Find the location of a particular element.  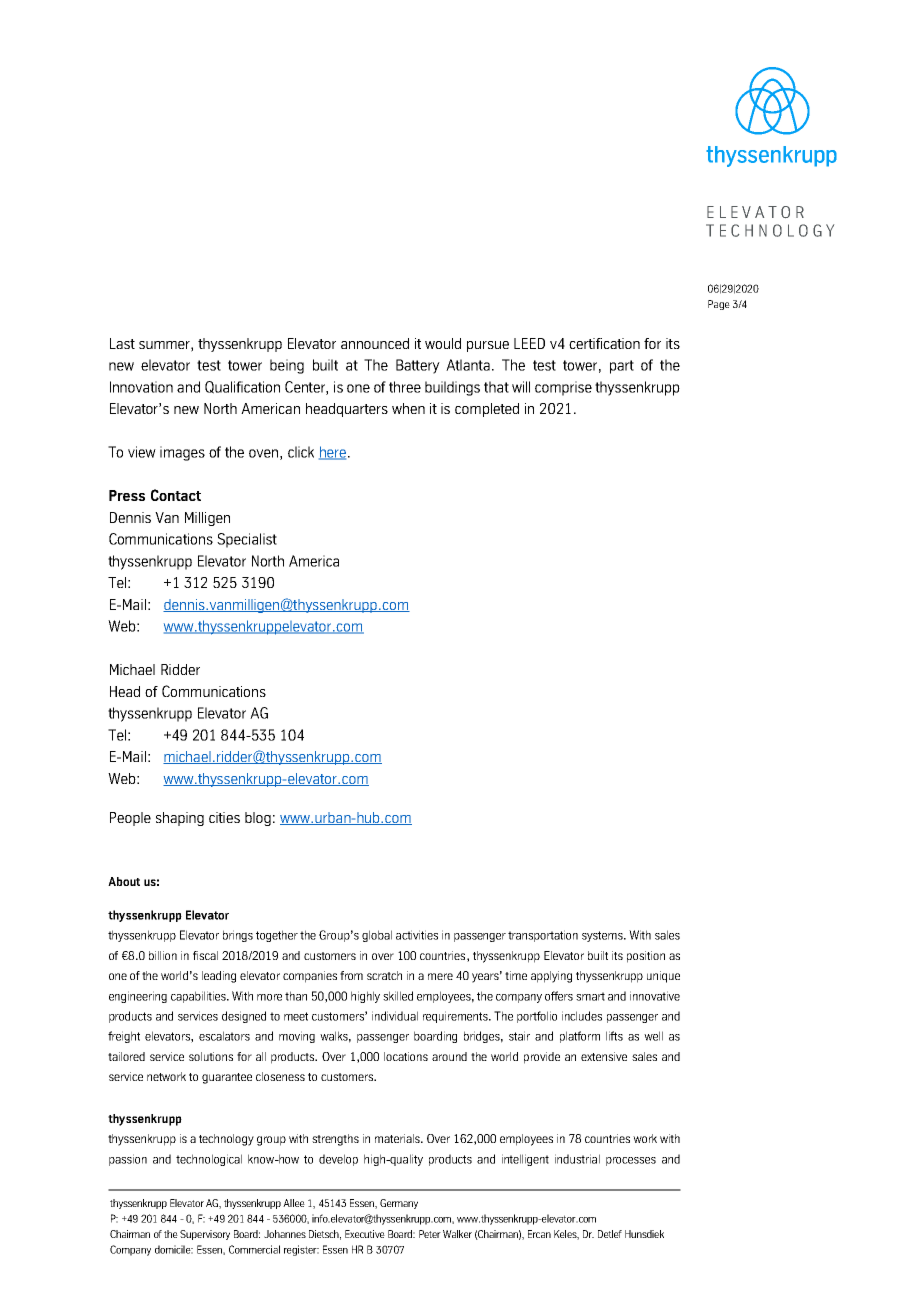

Peter is located at coordinates (430, 1234).
